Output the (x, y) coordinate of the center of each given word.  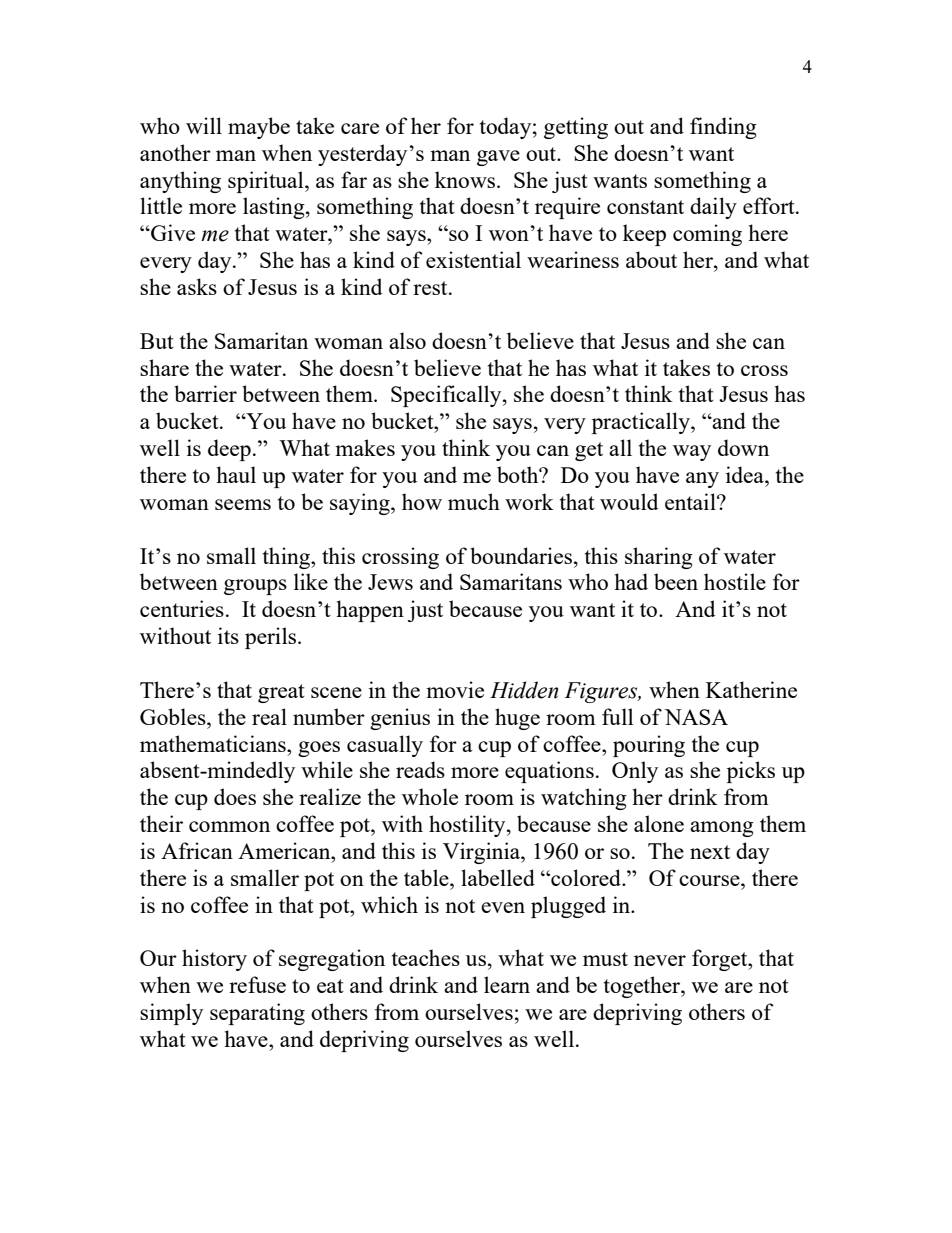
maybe (259, 128)
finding (723, 128)
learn (507, 984)
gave (498, 158)
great (281, 693)
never (660, 960)
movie (455, 689)
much (474, 501)
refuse (257, 984)
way (692, 453)
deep (229, 450)
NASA (696, 717)
